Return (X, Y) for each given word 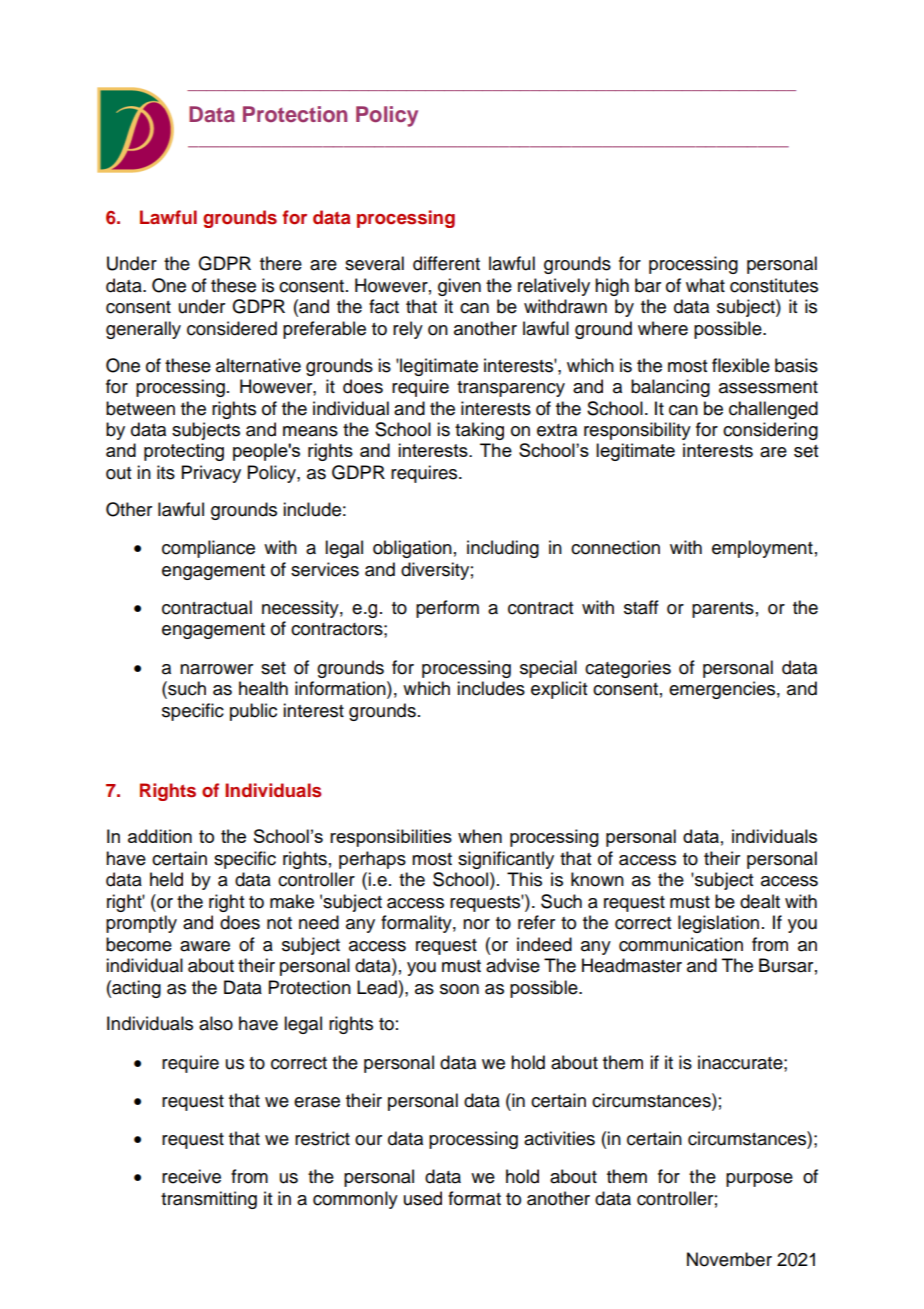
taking (479, 431)
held (166, 879)
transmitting (209, 1200)
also (216, 1023)
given (459, 287)
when (480, 836)
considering (770, 431)
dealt (760, 901)
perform (447, 609)
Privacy (211, 474)
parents (723, 610)
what (705, 285)
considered (232, 328)
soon (459, 989)
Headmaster (632, 965)
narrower (216, 669)
